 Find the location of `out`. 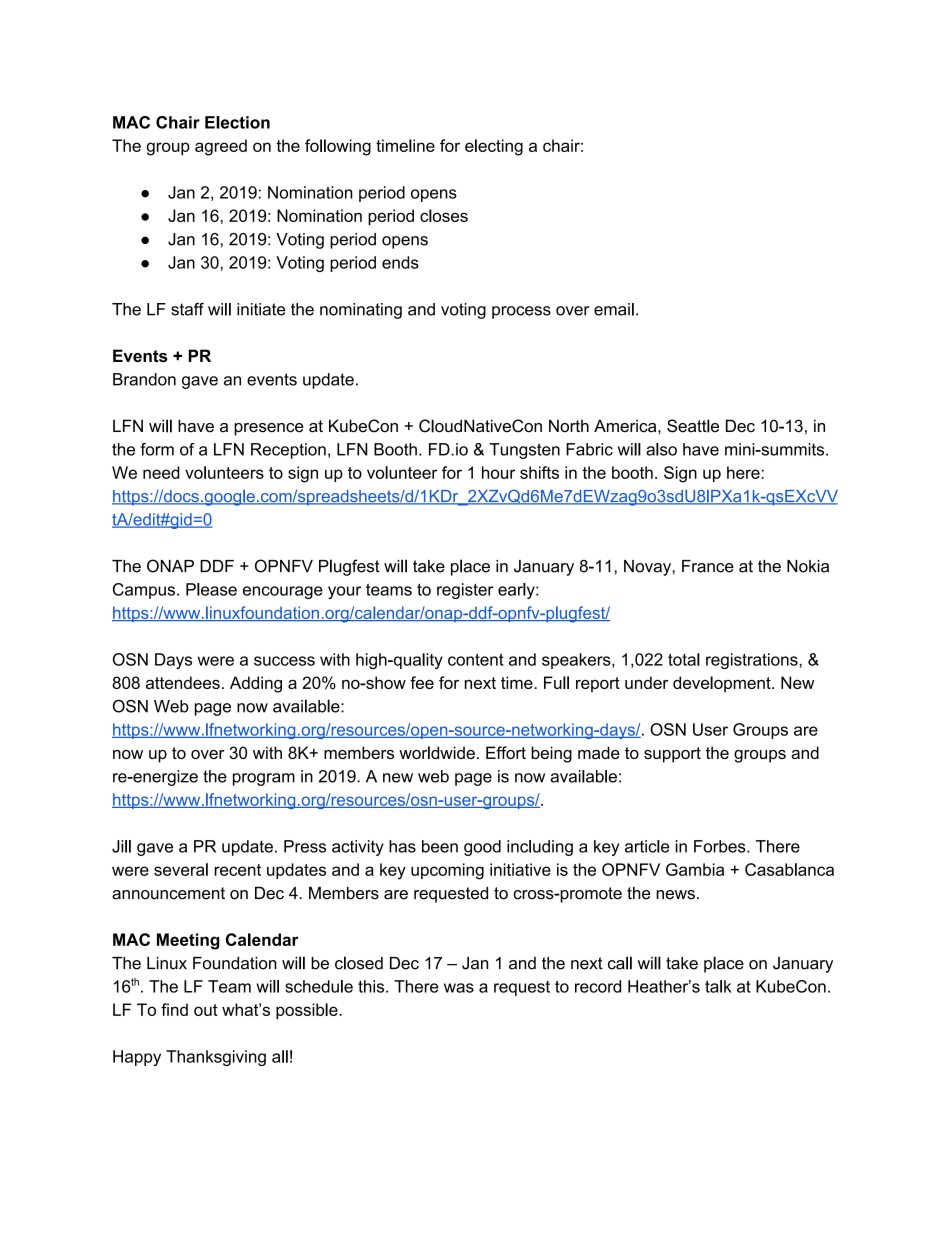

out is located at coordinates (206, 1010).
